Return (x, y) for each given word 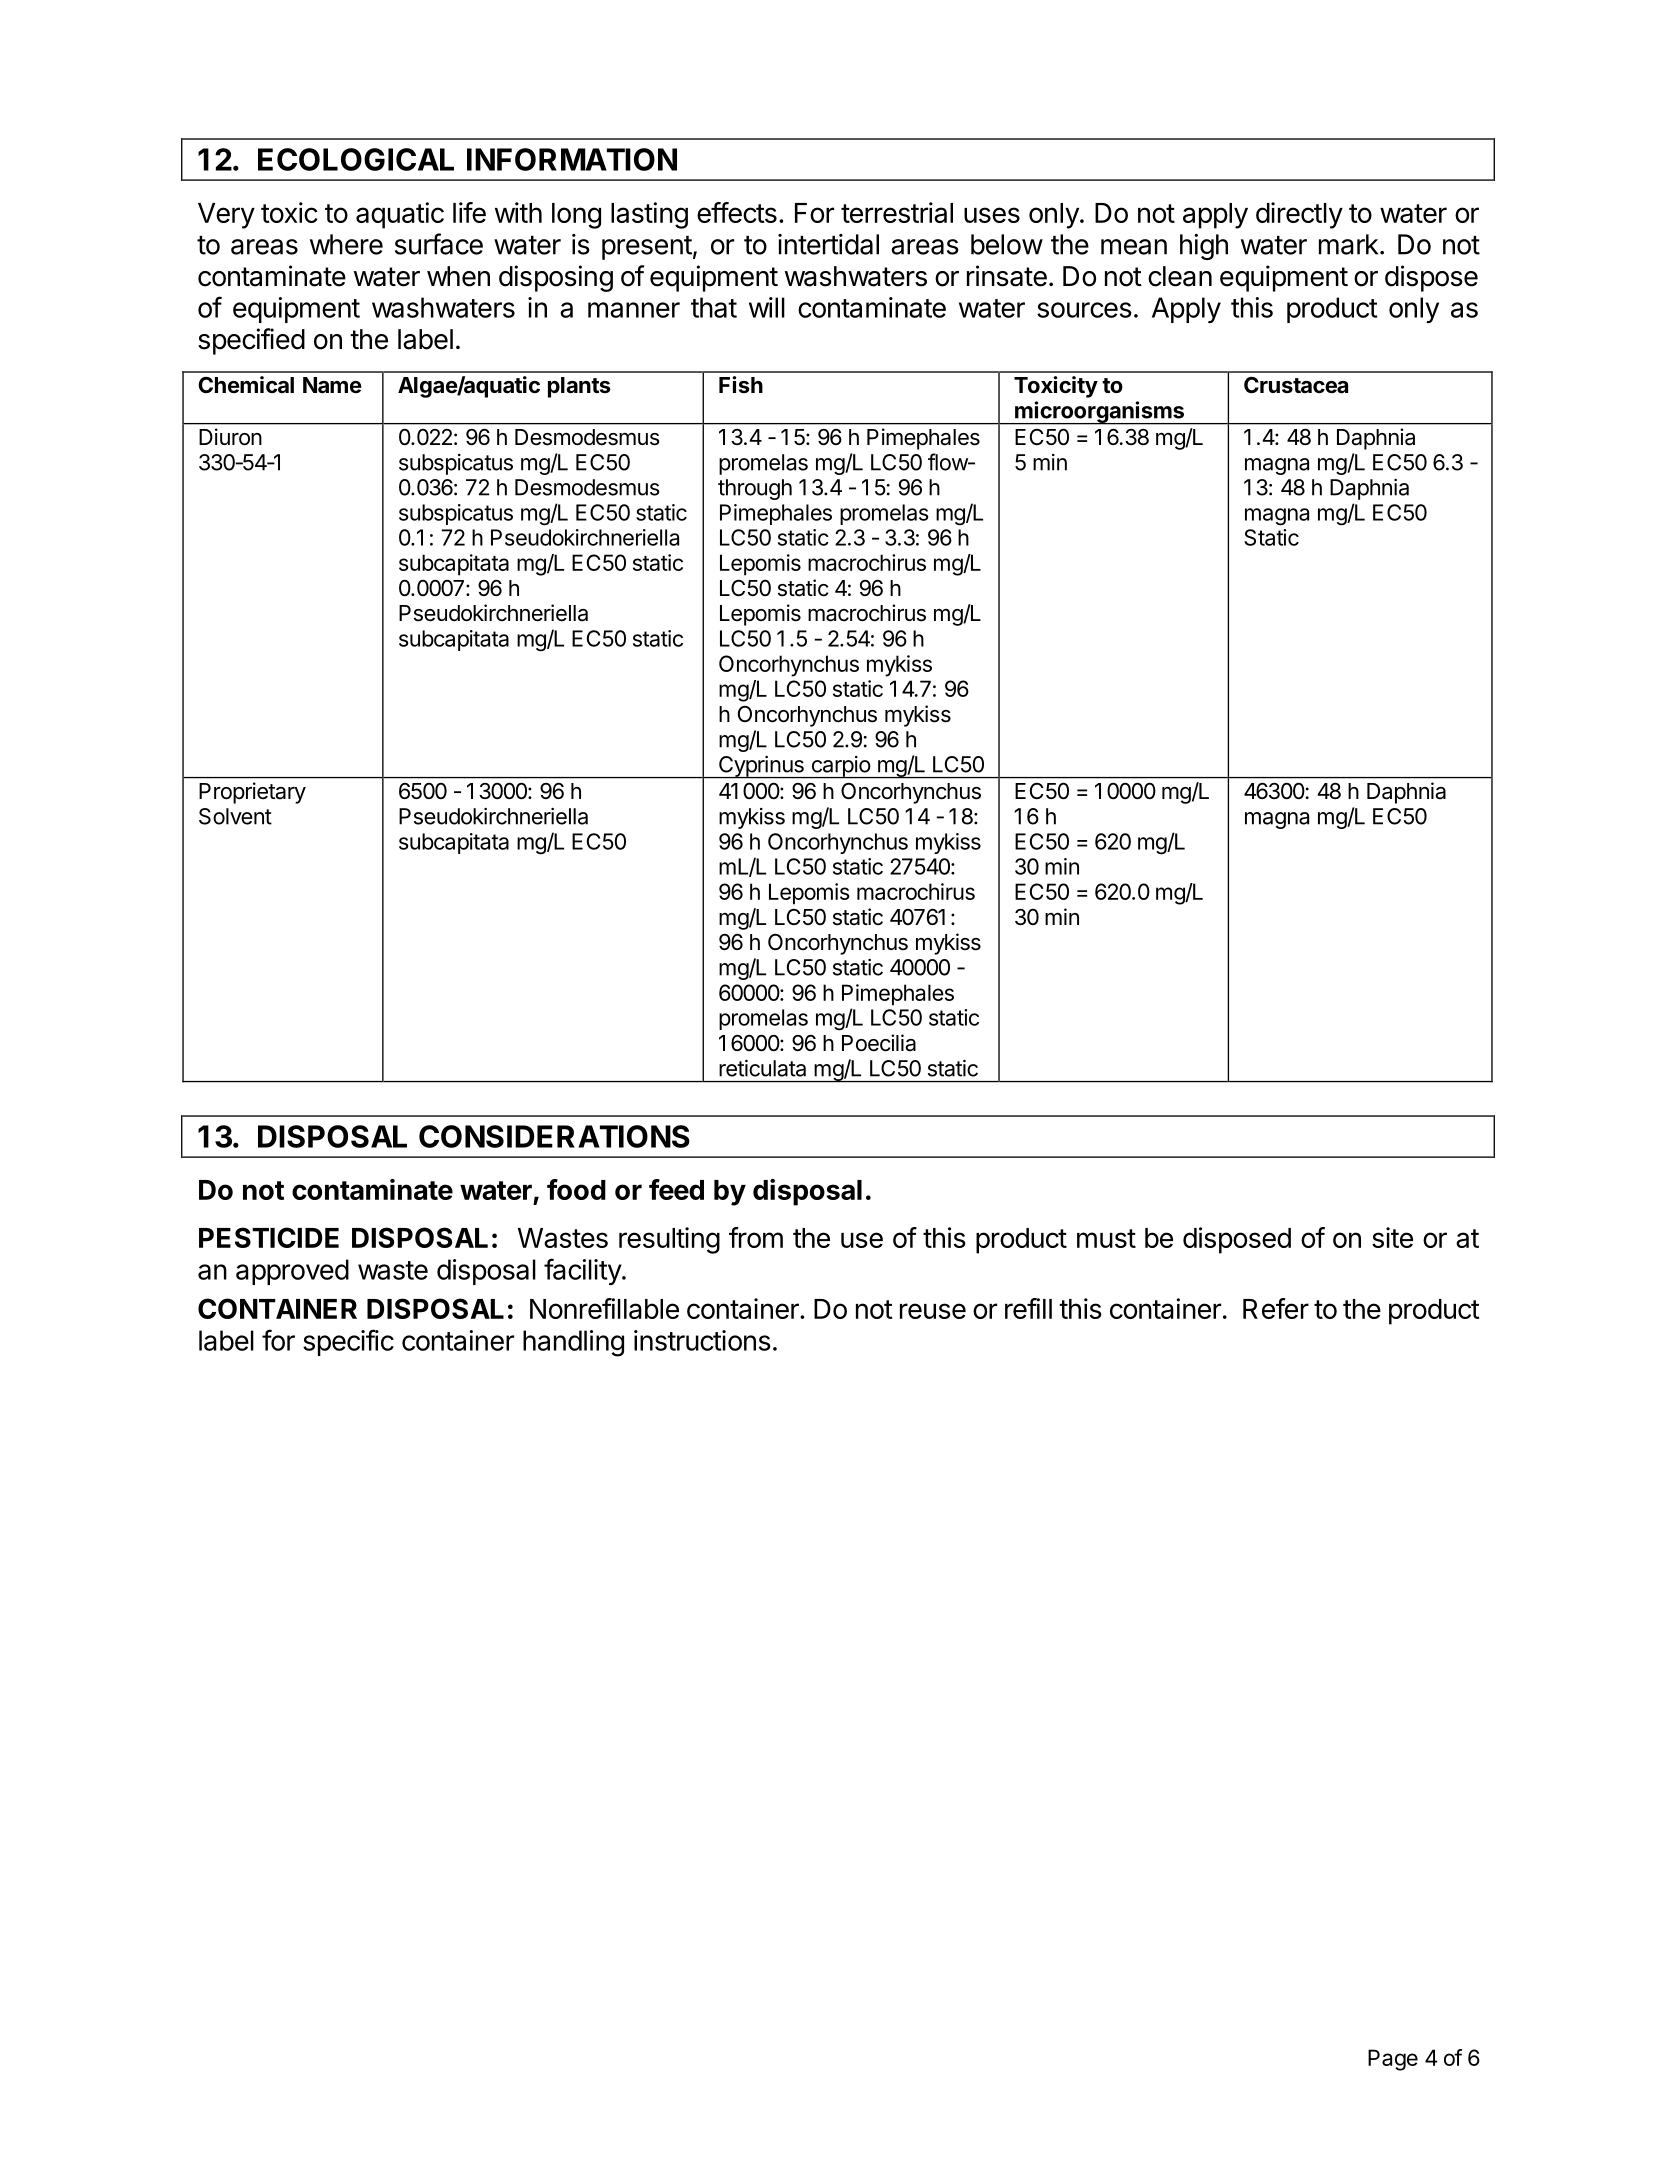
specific (348, 1342)
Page (1393, 2060)
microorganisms (1099, 413)
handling (573, 1343)
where (346, 244)
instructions (702, 1340)
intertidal (828, 244)
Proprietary (252, 793)
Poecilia (879, 1043)
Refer (1276, 1308)
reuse (933, 1311)
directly (1299, 215)
